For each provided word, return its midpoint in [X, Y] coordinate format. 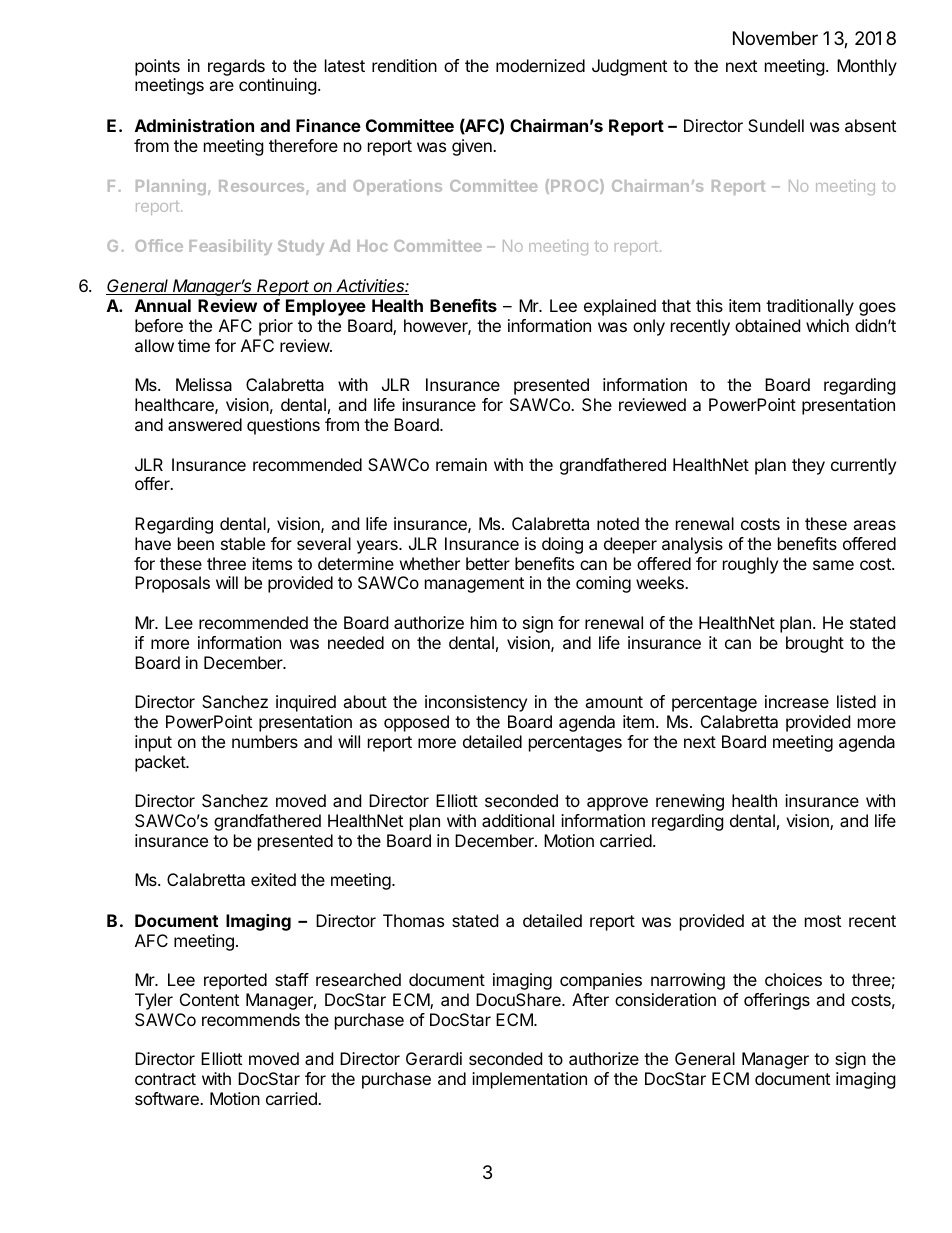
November [775, 38]
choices [793, 979]
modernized [540, 65]
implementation [529, 1080]
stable [243, 543]
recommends [251, 1019]
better [488, 563]
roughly [750, 565]
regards [236, 67]
